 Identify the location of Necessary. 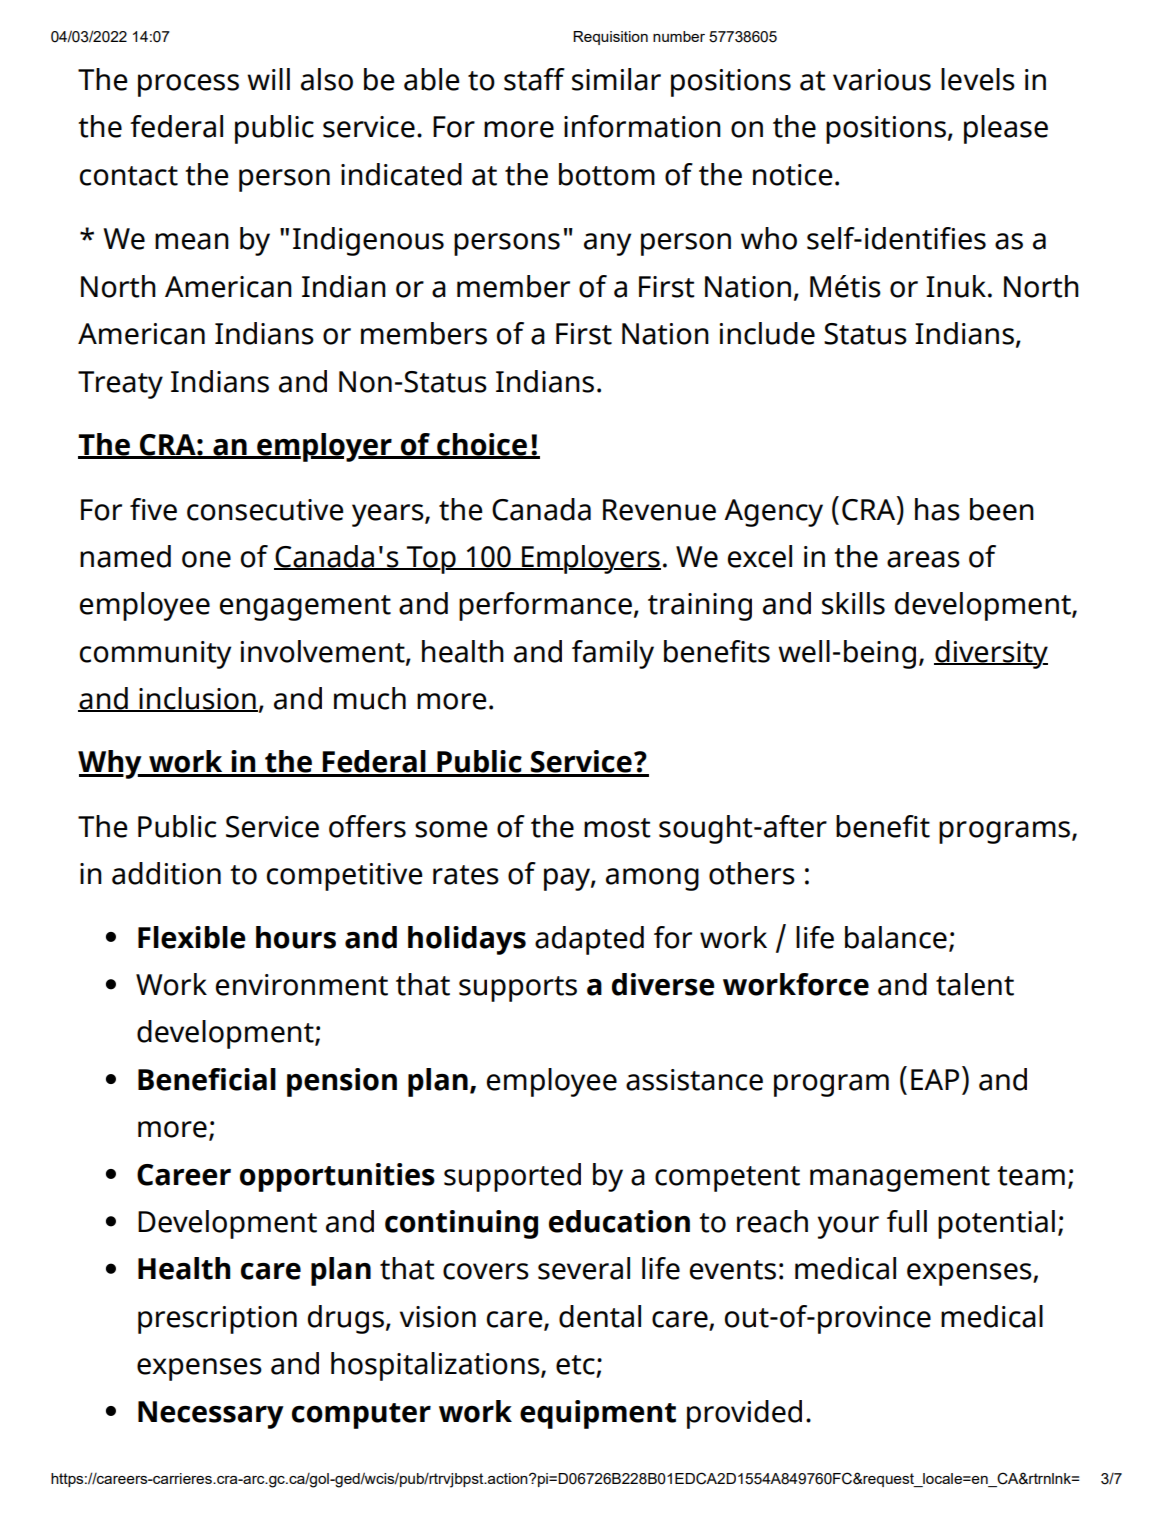
(211, 1415).
